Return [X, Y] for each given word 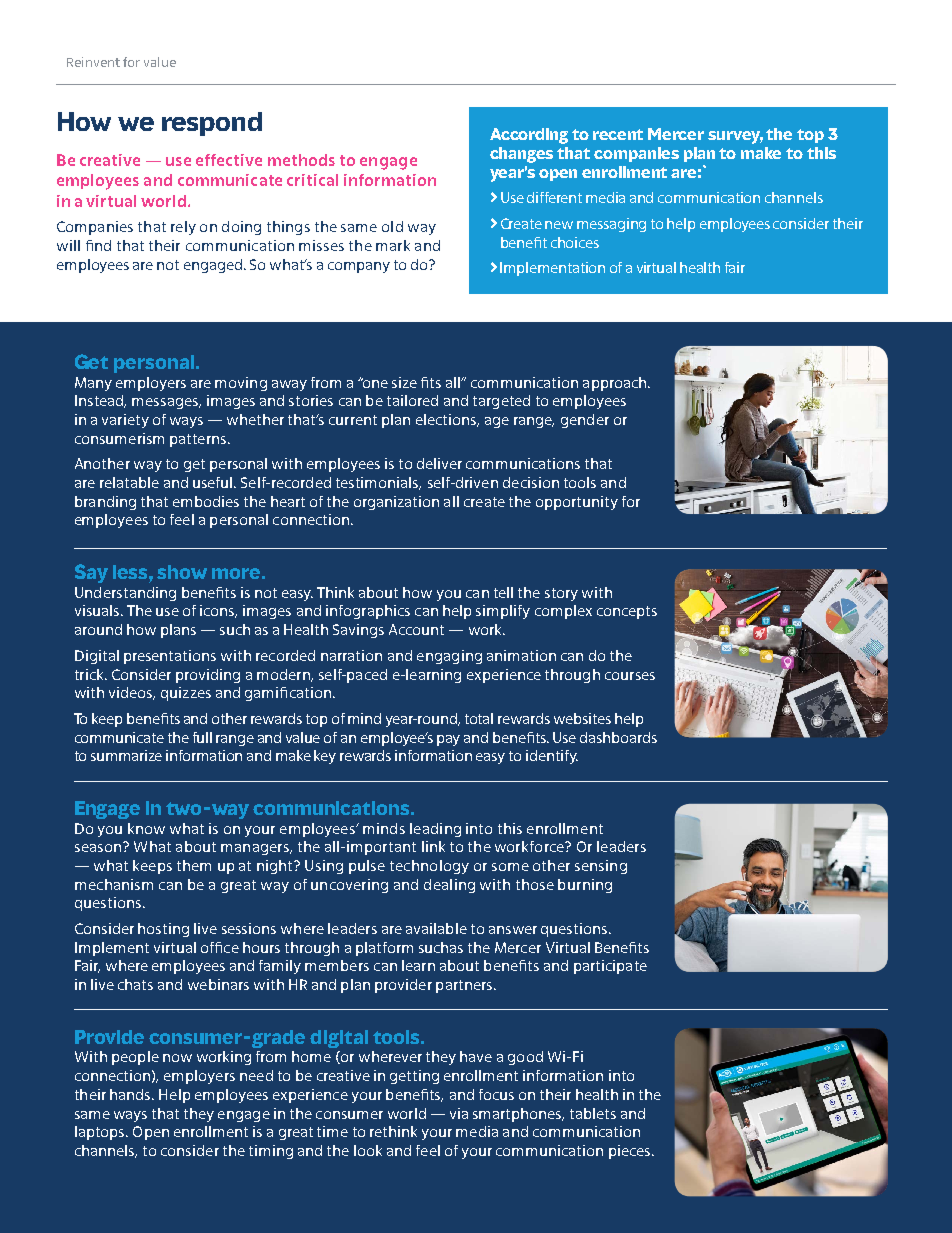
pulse [367, 867]
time [332, 1131]
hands [131, 1094]
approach [616, 384]
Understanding [125, 594]
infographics [368, 612]
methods [301, 160]
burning [585, 886]
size [404, 382]
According [529, 136]
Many [93, 384]
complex [563, 612]
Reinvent [93, 62]
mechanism [114, 884]
